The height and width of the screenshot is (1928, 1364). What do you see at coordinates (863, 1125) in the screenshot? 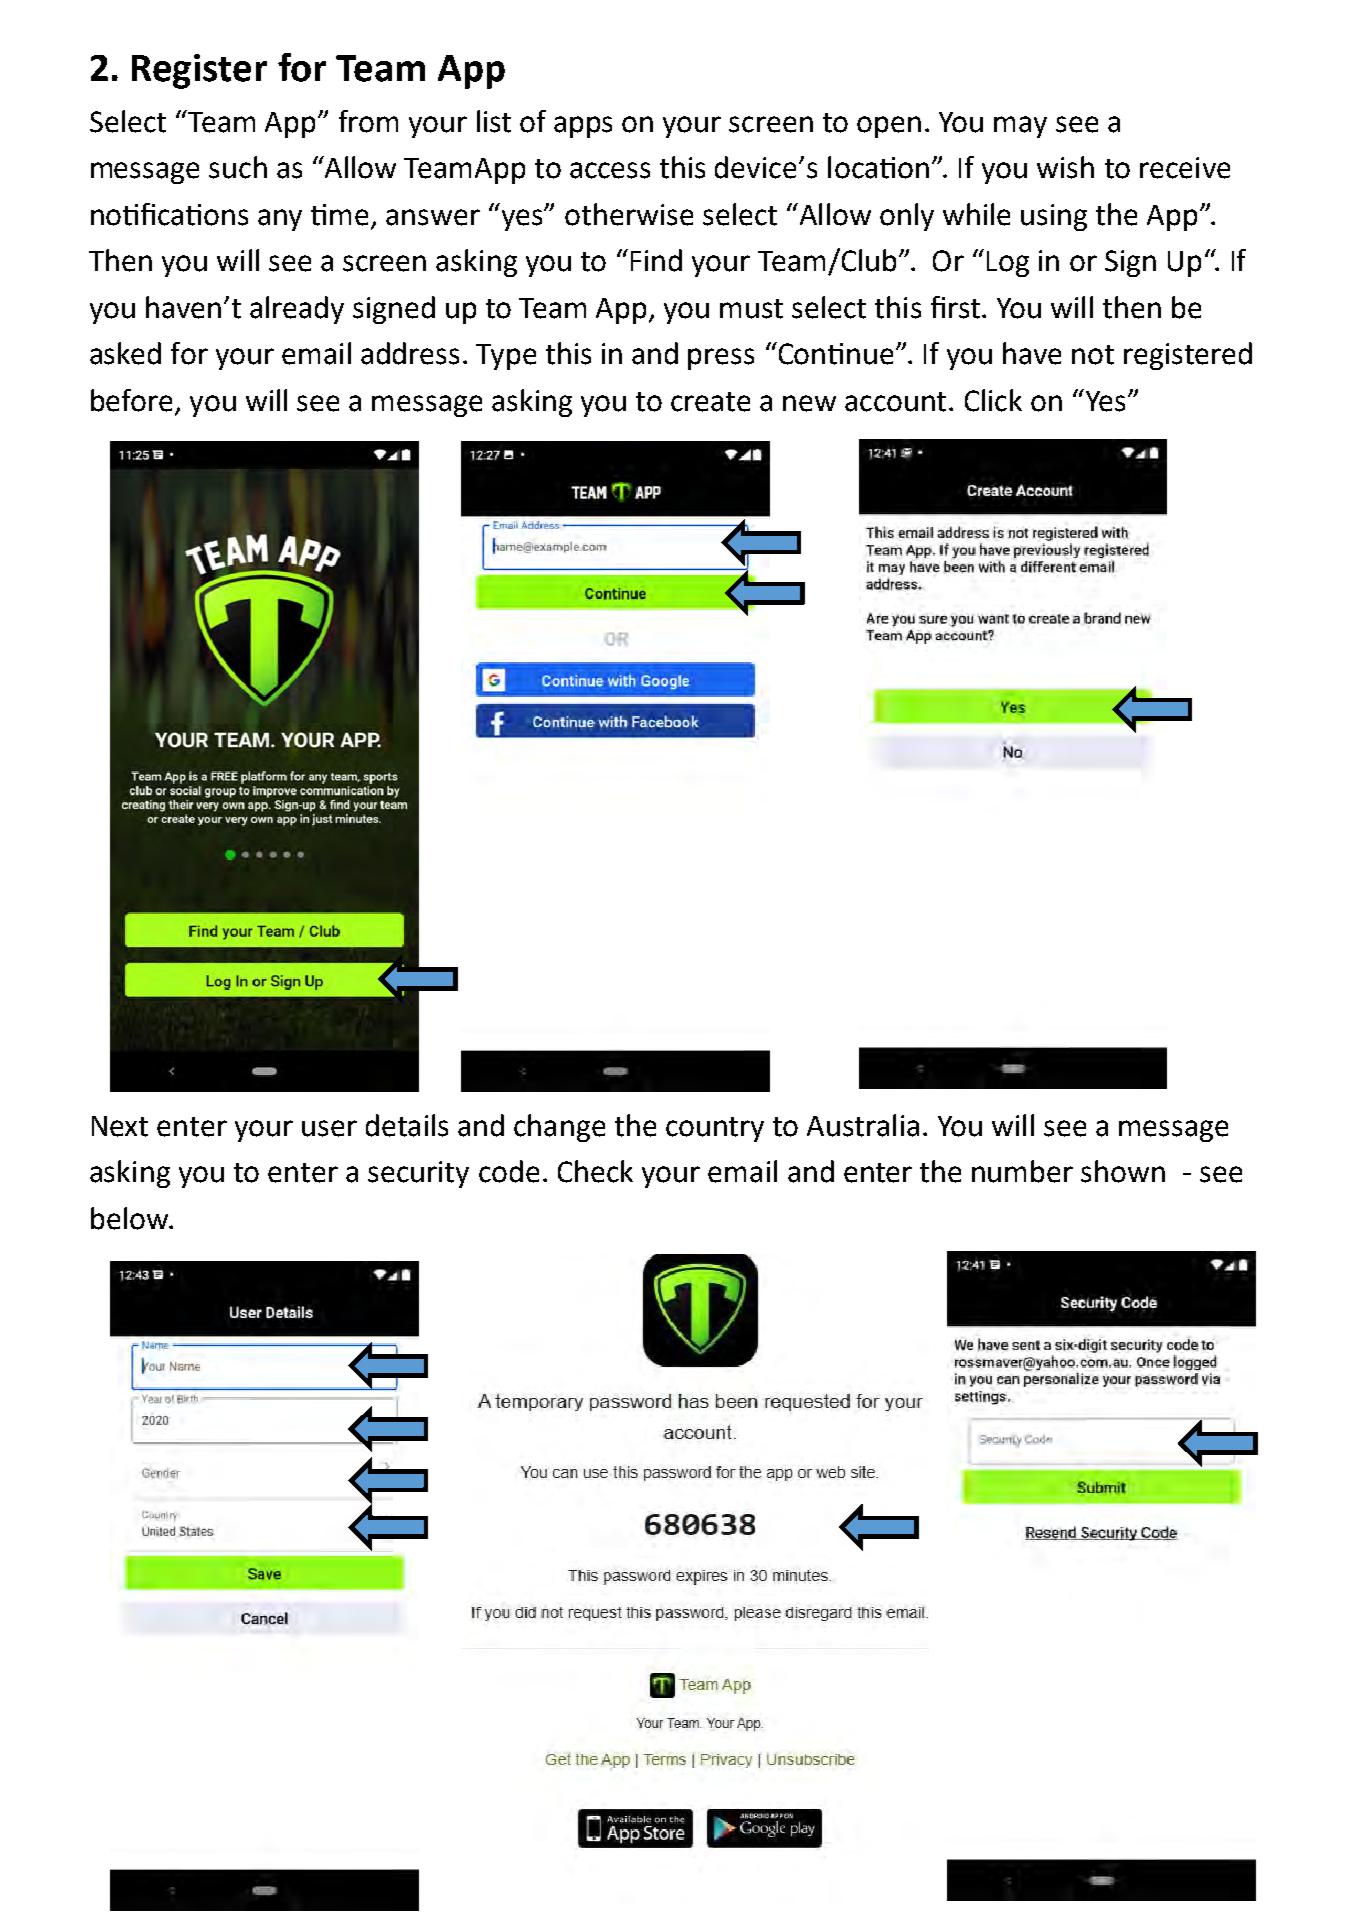
I see `Australia` at bounding box center [863, 1125].
